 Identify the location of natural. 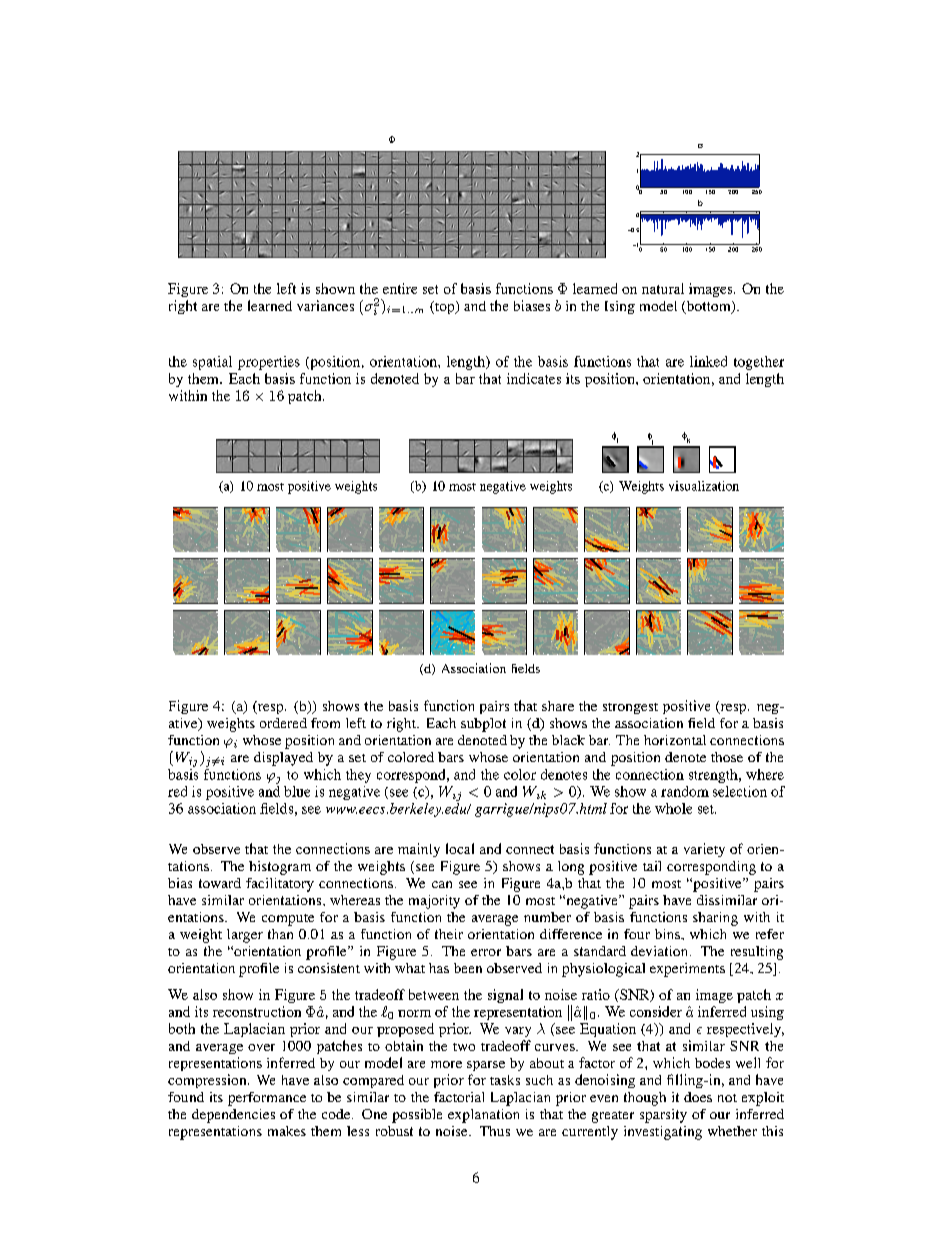
(663, 288).
